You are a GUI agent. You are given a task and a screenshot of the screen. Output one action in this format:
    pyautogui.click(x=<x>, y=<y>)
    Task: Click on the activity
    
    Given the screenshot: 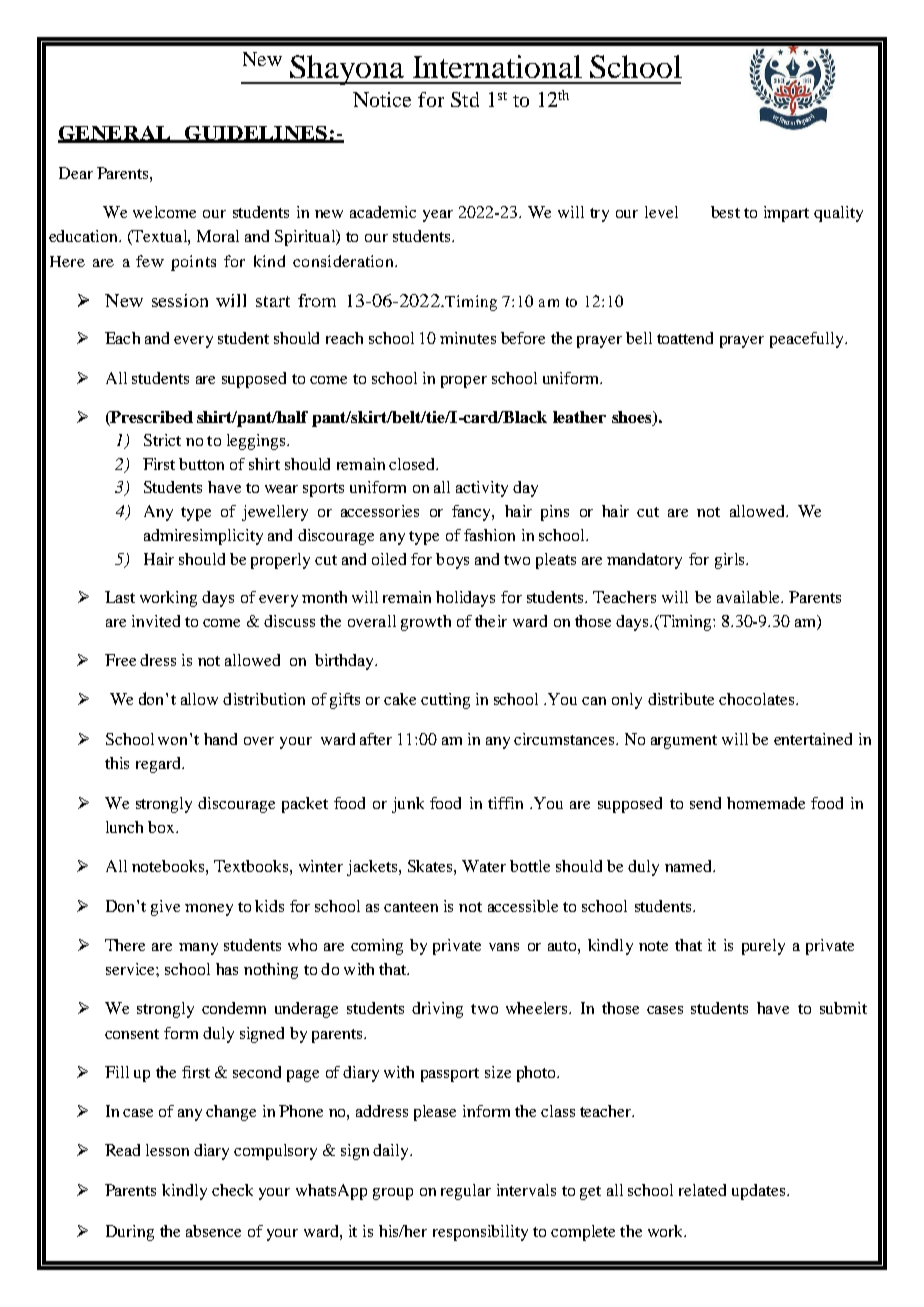 What is the action you would take?
    pyautogui.click(x=482, y=489)
